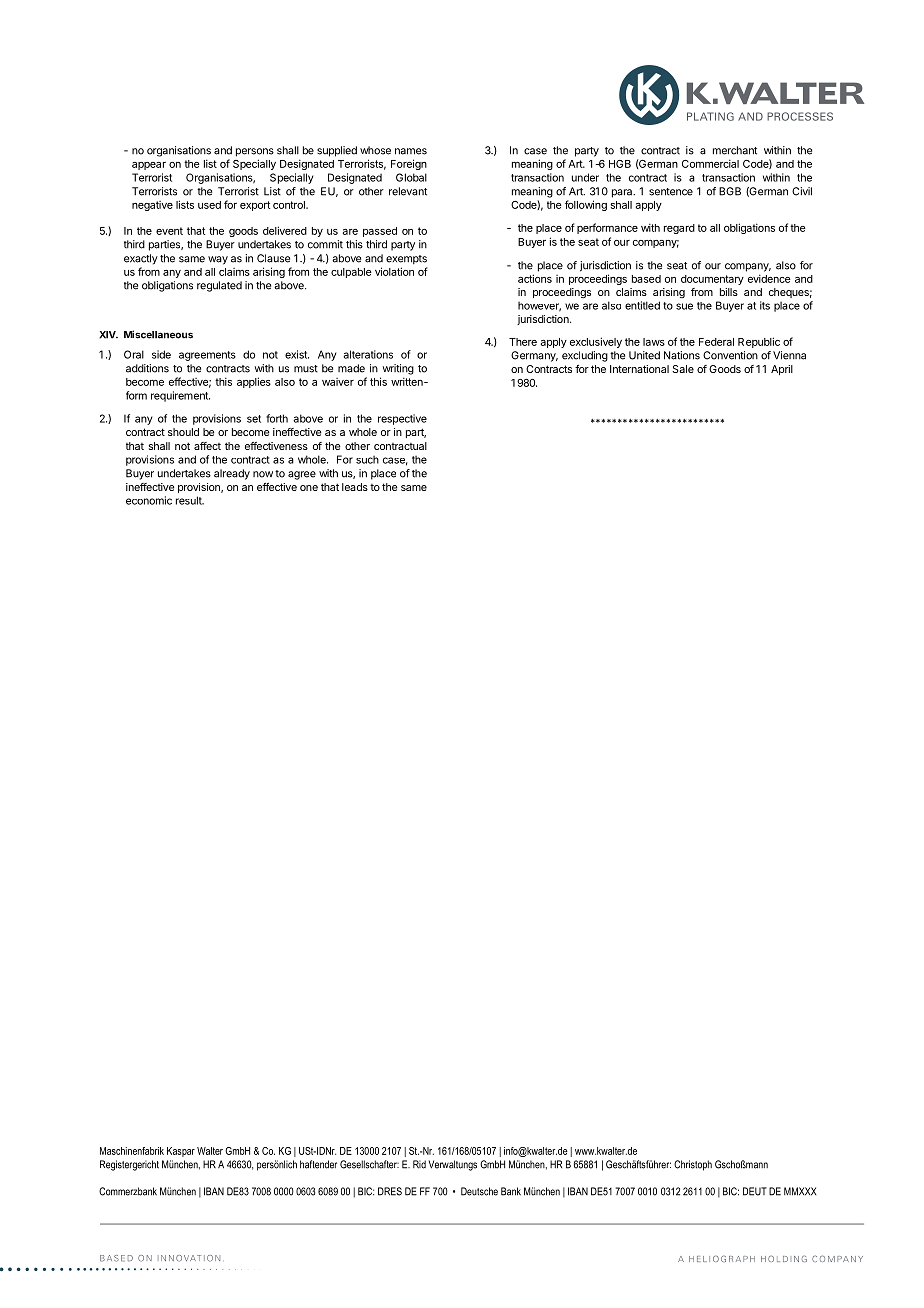  Describe the element at coordinates (149, 500) in the screenshot. I see `economic` at that location.
